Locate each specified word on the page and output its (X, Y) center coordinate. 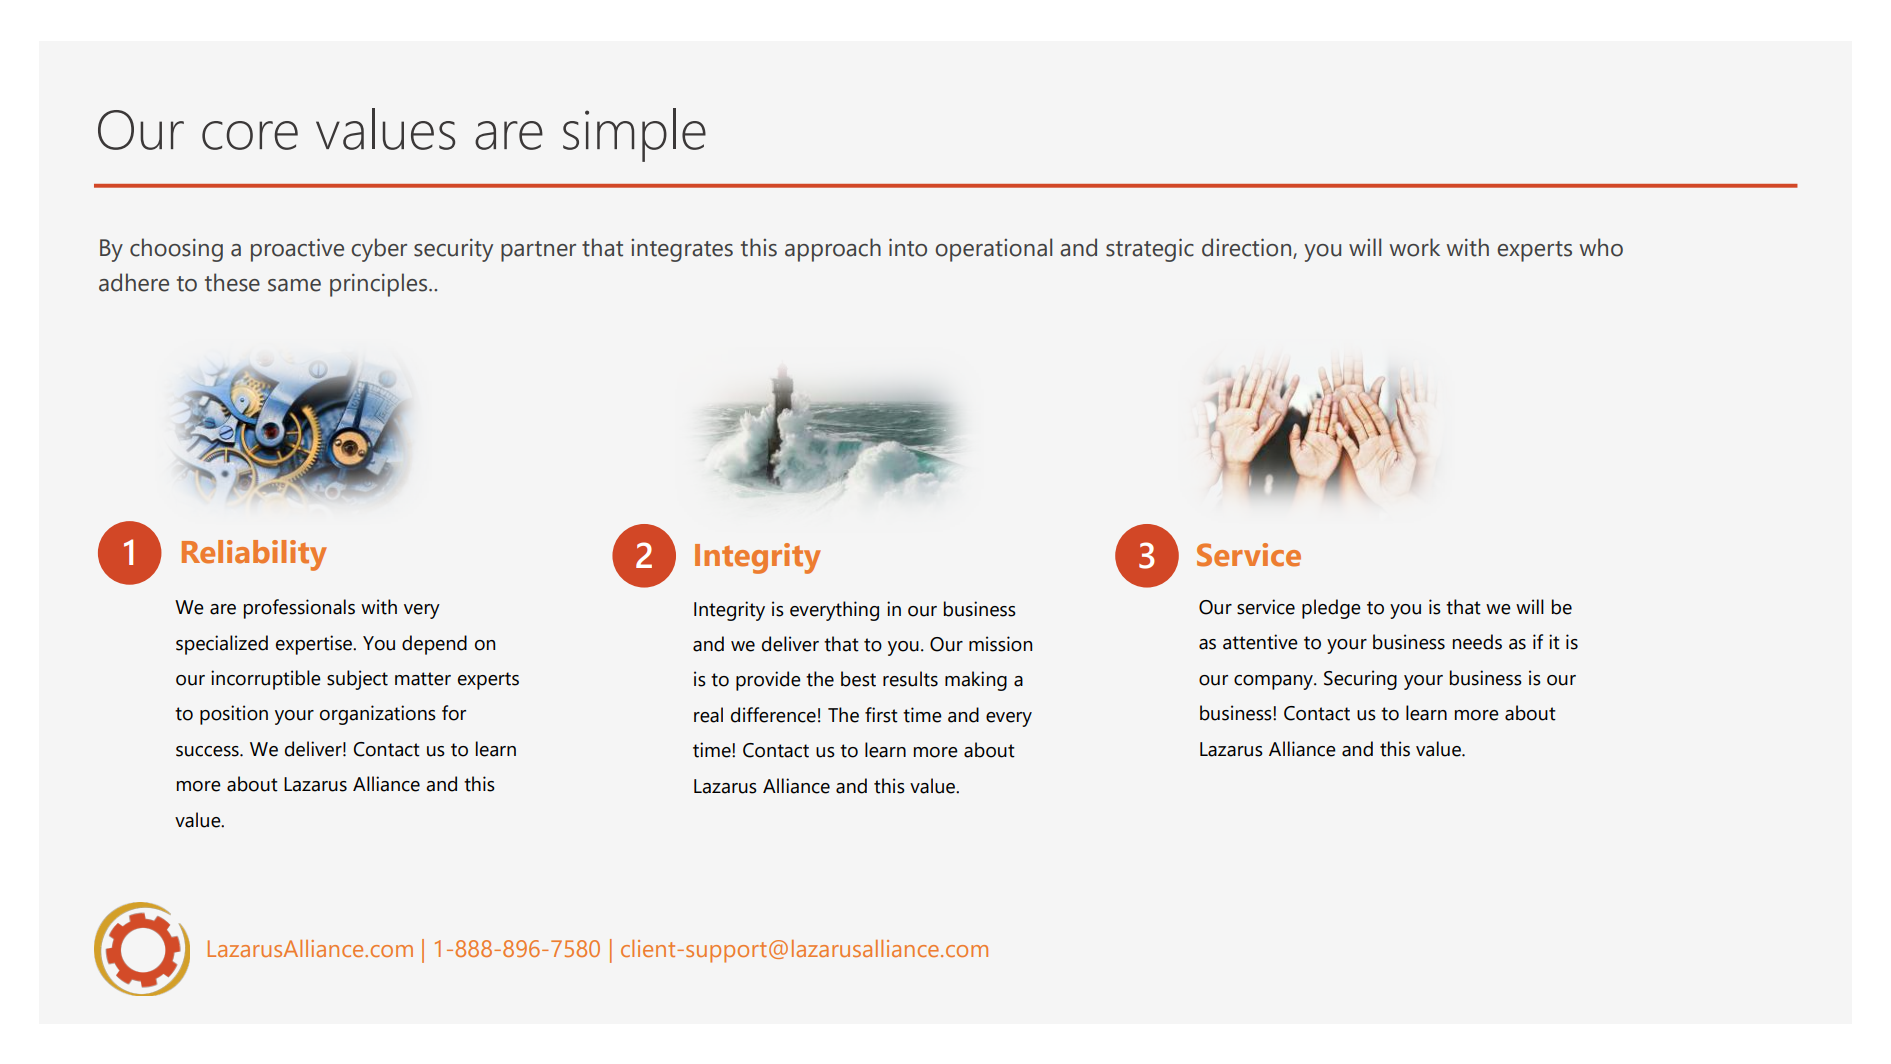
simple (634, 135)
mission (1000, 644)
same (294, 285)
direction (1248, 248)
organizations (378, 715)
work (1414, 247)
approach (833, 250)
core (250, 135)
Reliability (254, 555)
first (881, 715)
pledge (1331, 609)
